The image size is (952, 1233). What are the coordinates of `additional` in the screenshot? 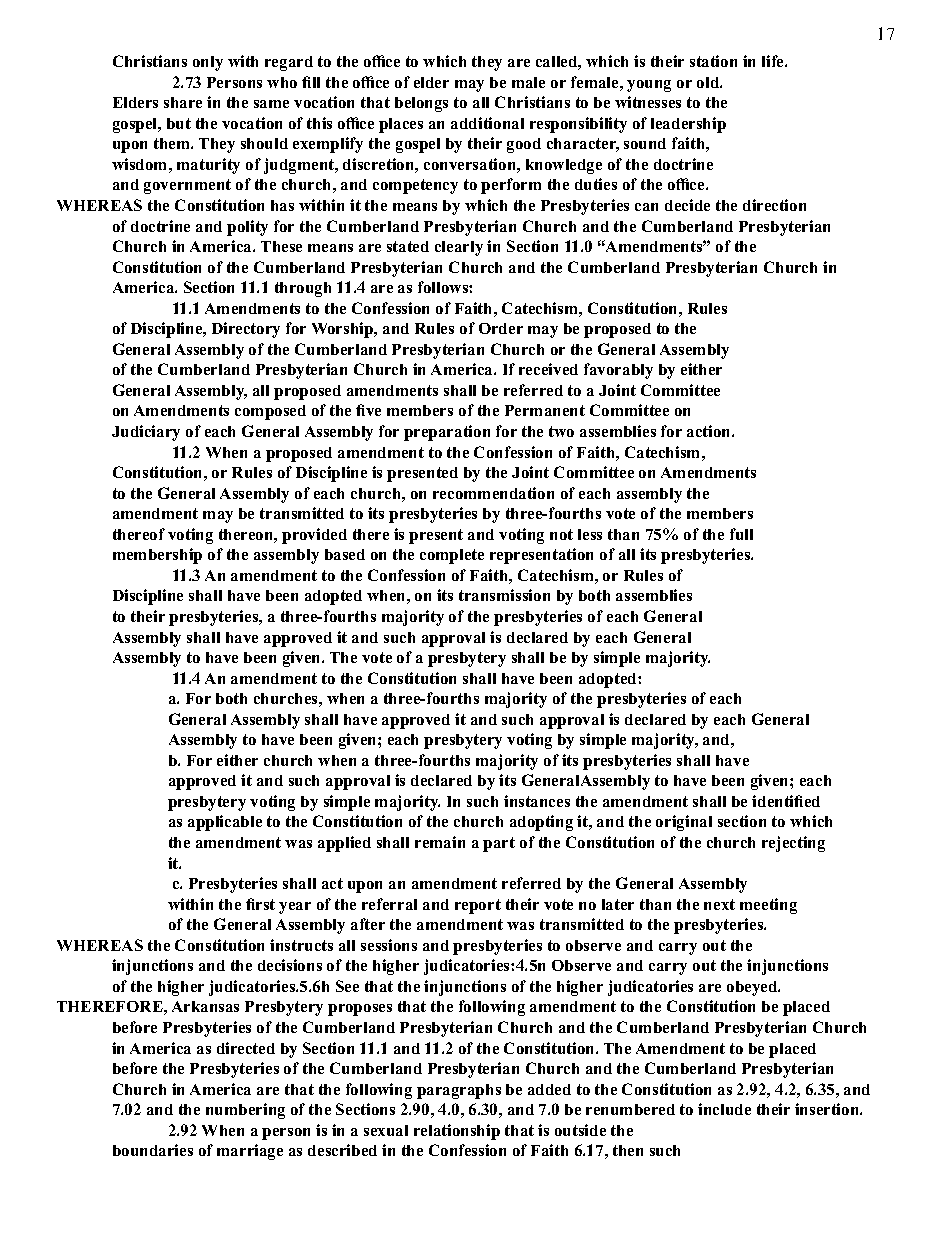 It's located at (487, 123).
